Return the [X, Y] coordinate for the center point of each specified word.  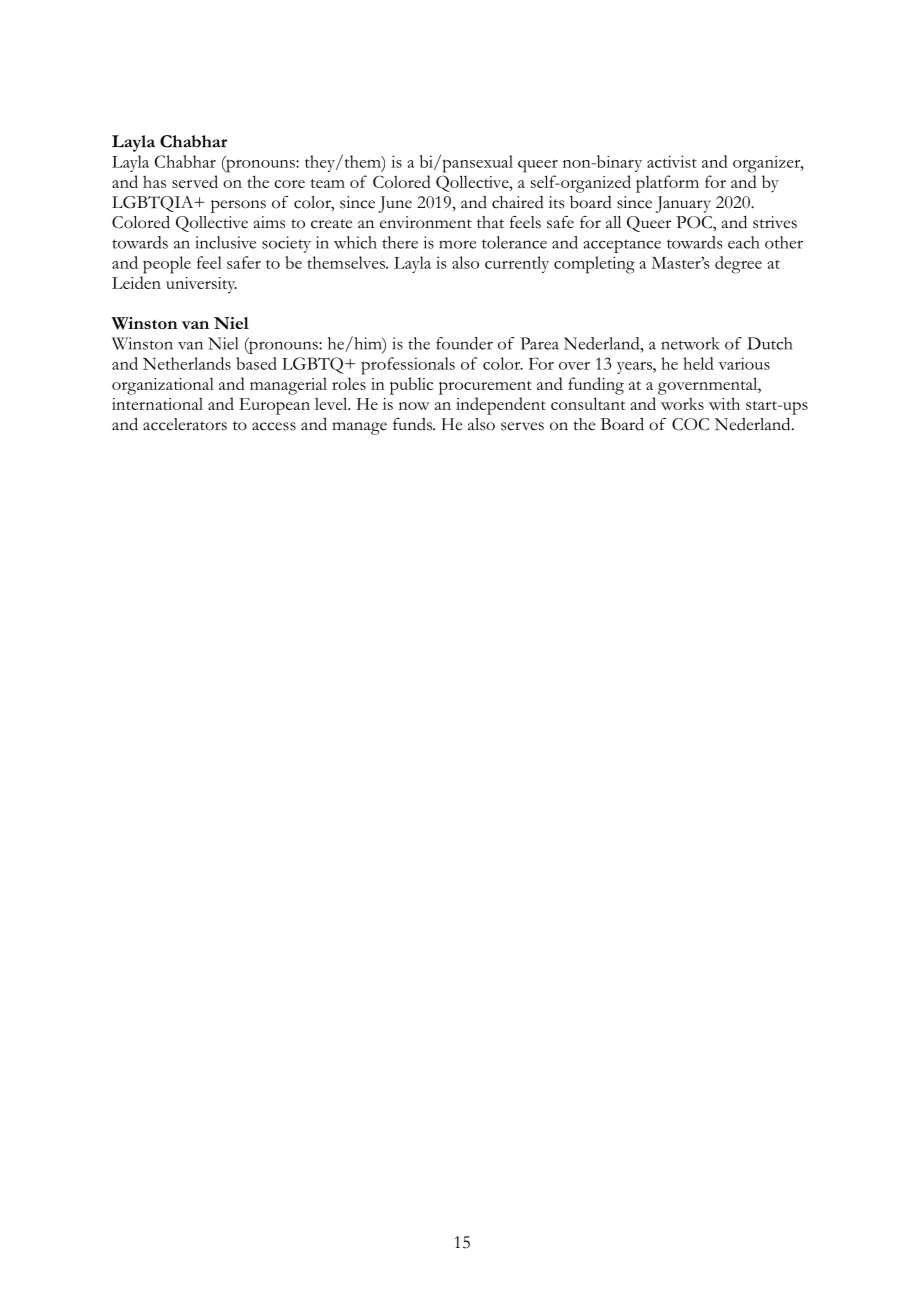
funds [413, 424]
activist [672, 161]
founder [464, 343]
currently [517, 264]
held [698, 363]
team [327, 183]
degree [738, 265]
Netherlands [187, 363]
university [201, 285]
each [744, 242]
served [195, 181]
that [490, 222]
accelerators [185, 424]
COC [690, 424]
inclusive [225, 242]
